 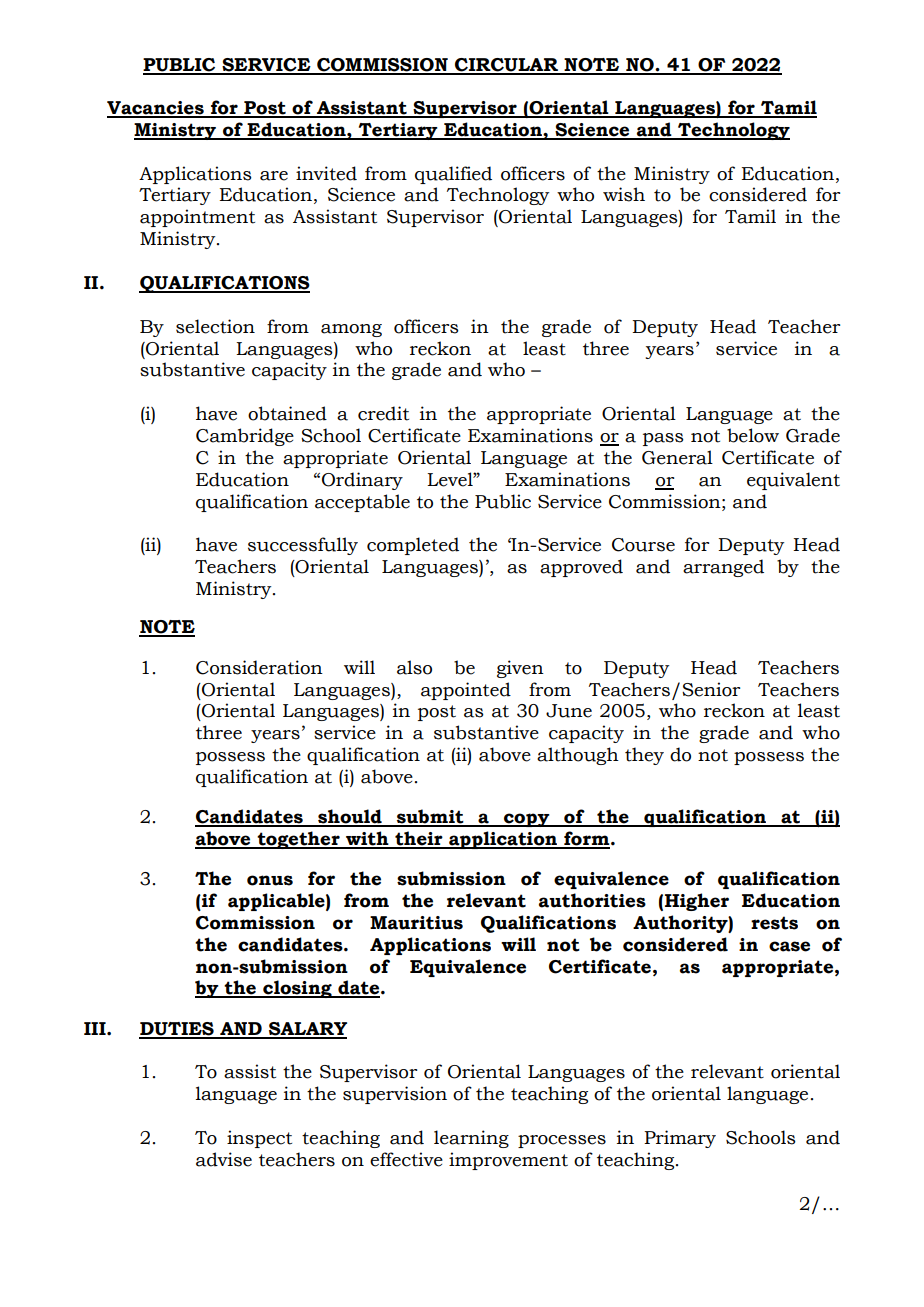 I want to click on wish, so click(x=624, y=194).
